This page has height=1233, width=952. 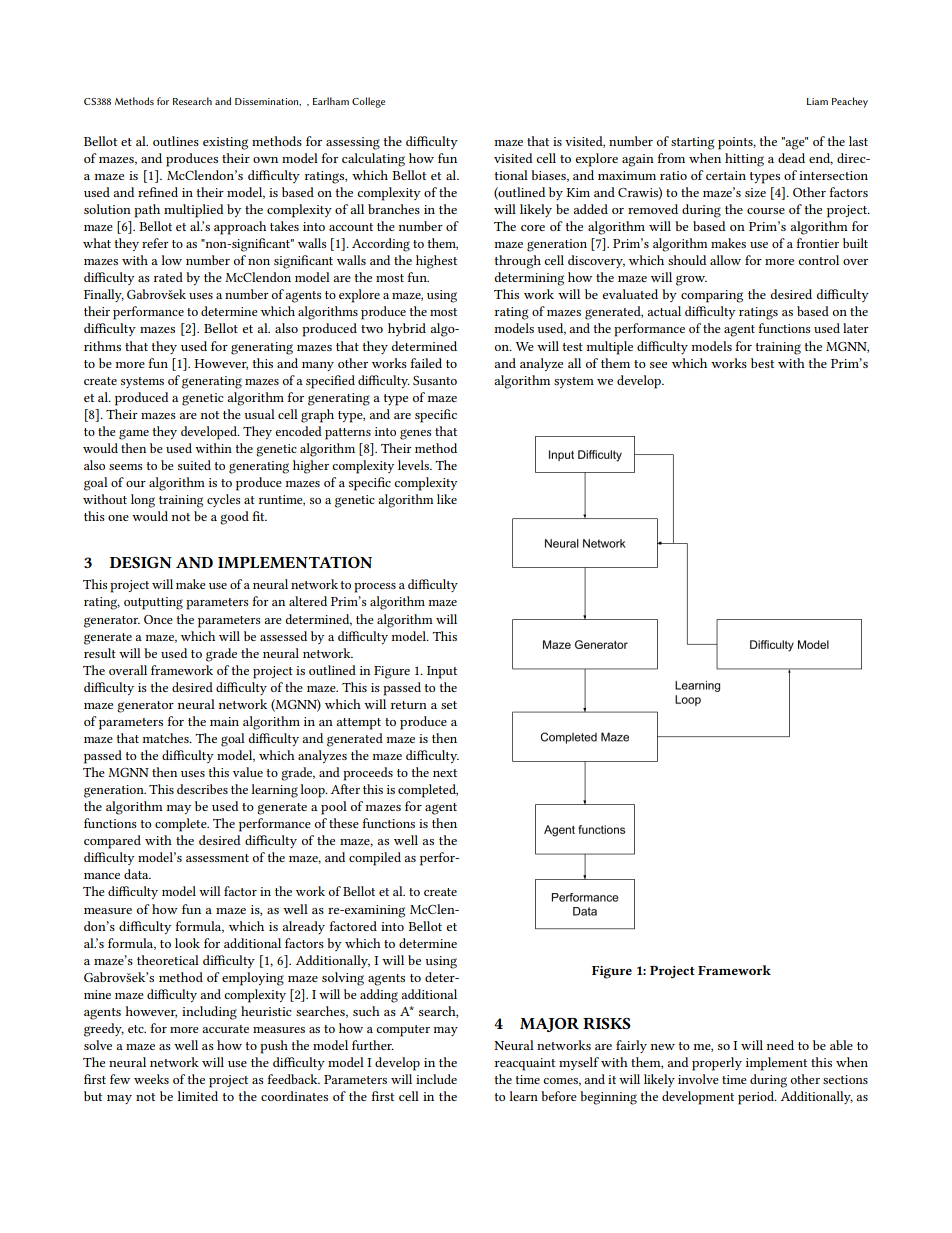 I want to click on outlines, so click(x=176, y=141).
